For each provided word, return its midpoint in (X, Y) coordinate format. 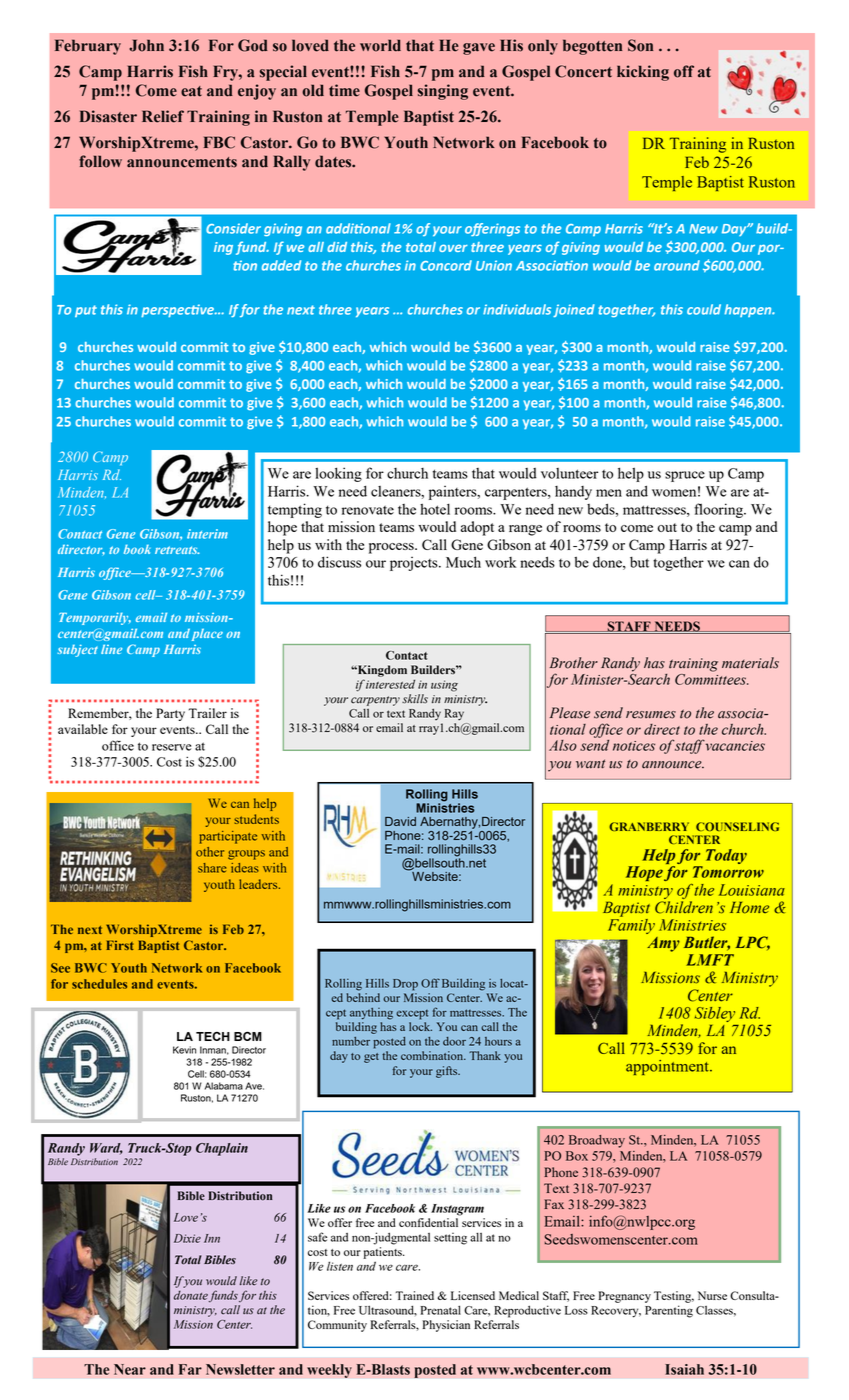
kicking (643, 73)
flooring (719, 510)
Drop (405, 985)
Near (130, 1369)
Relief (163, 116)
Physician (446, 1326)
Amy (663, 944)
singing (443, 92)
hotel (435, 509)
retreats (177, 550)
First (120, 945)
